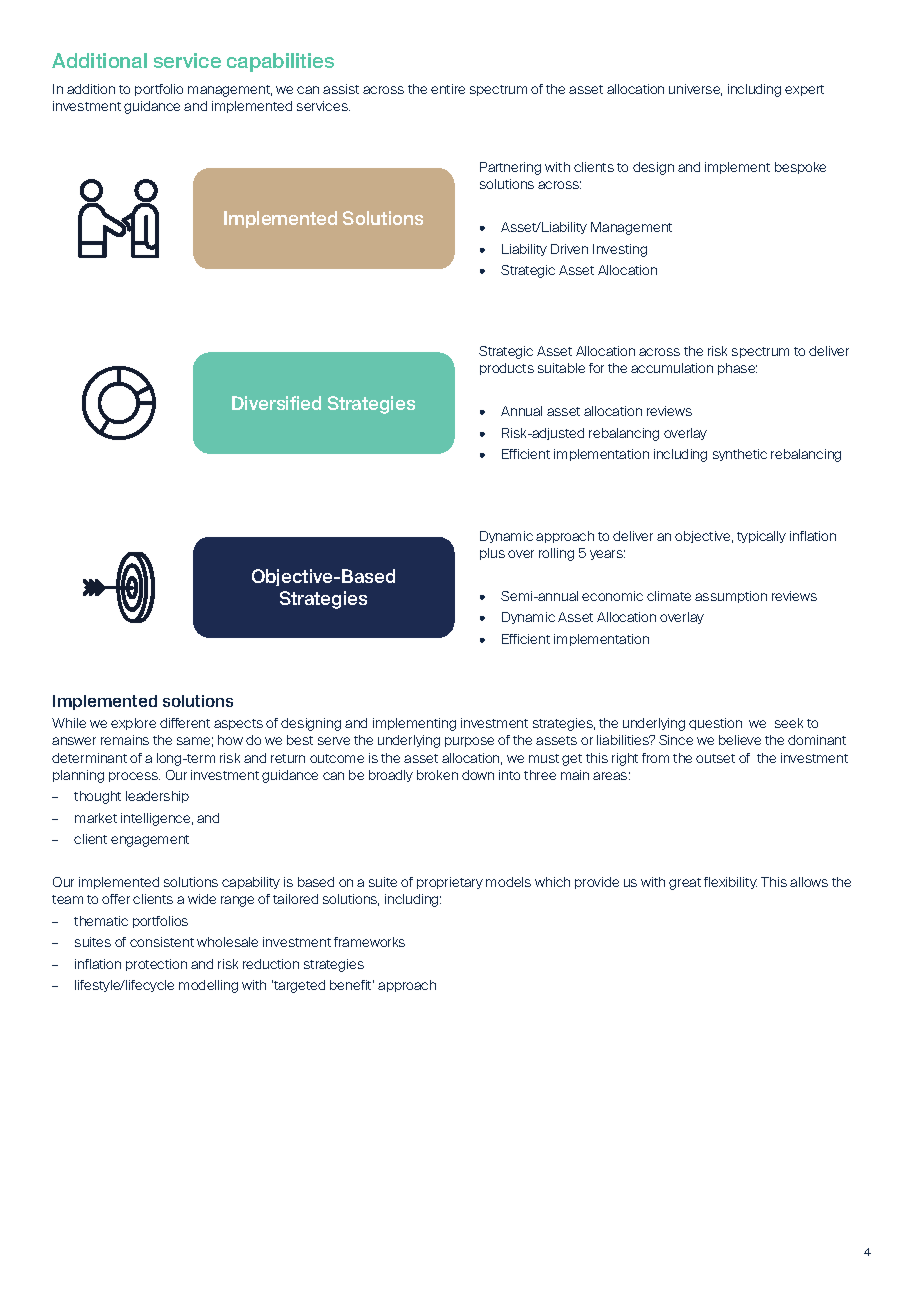 The image size is (924, 1308). I want to click on capabilities, so click(280, 62).
